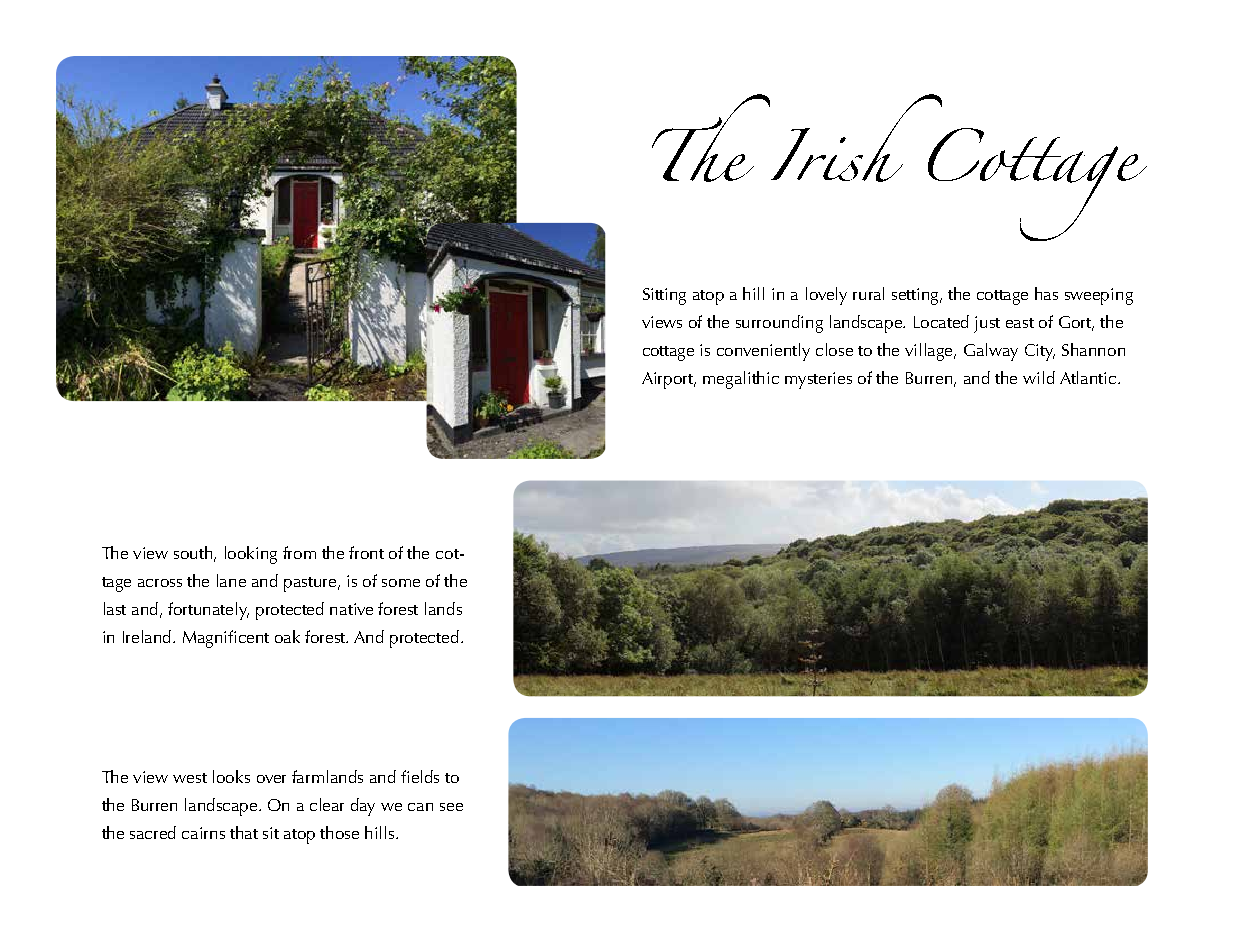 This image has height=952, width=1233. What do you see at coordinates (664, 296) in the image?
I see `Sitting` at bounding box center [664, 296].
